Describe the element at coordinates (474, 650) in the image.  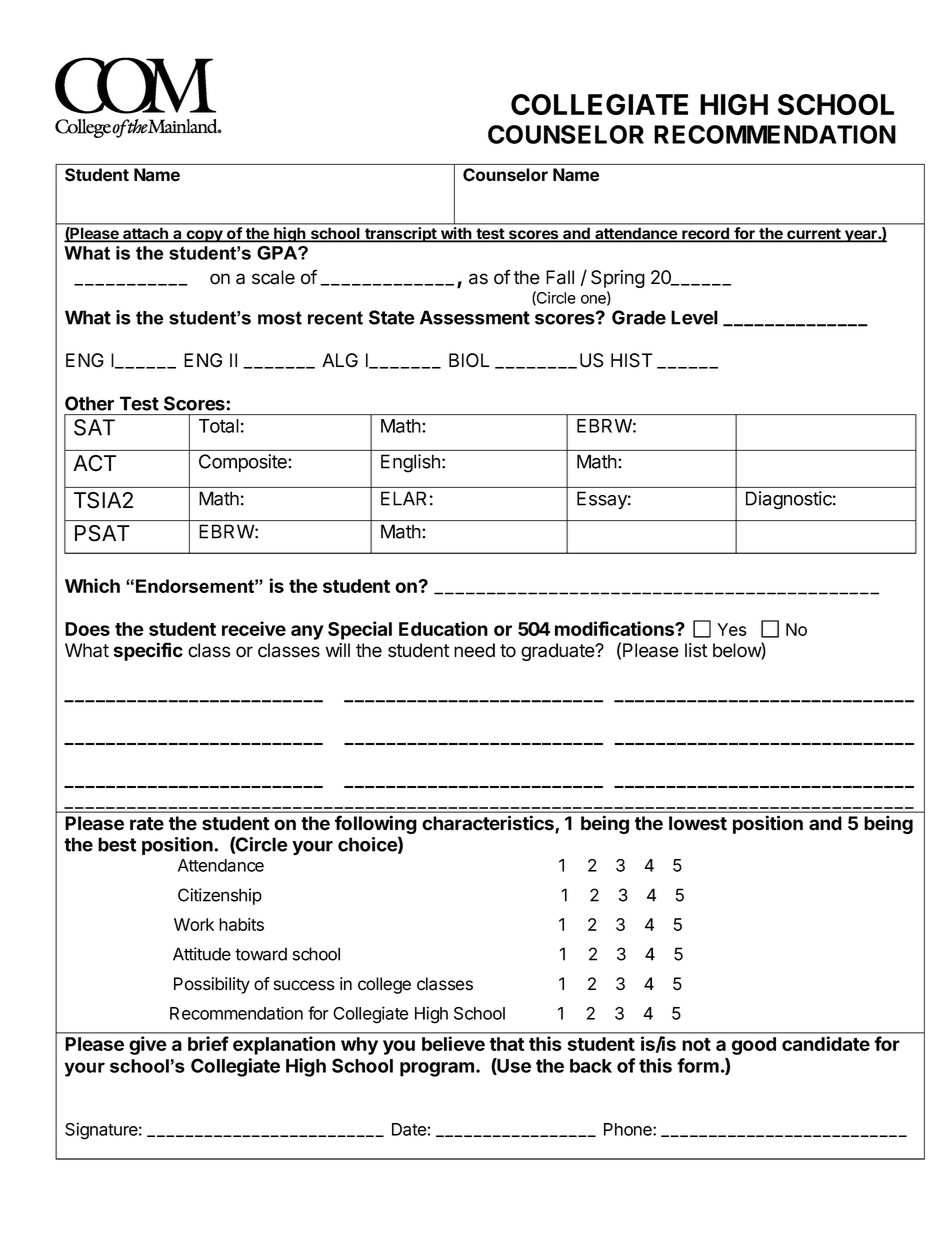
I see `need` at that location.
